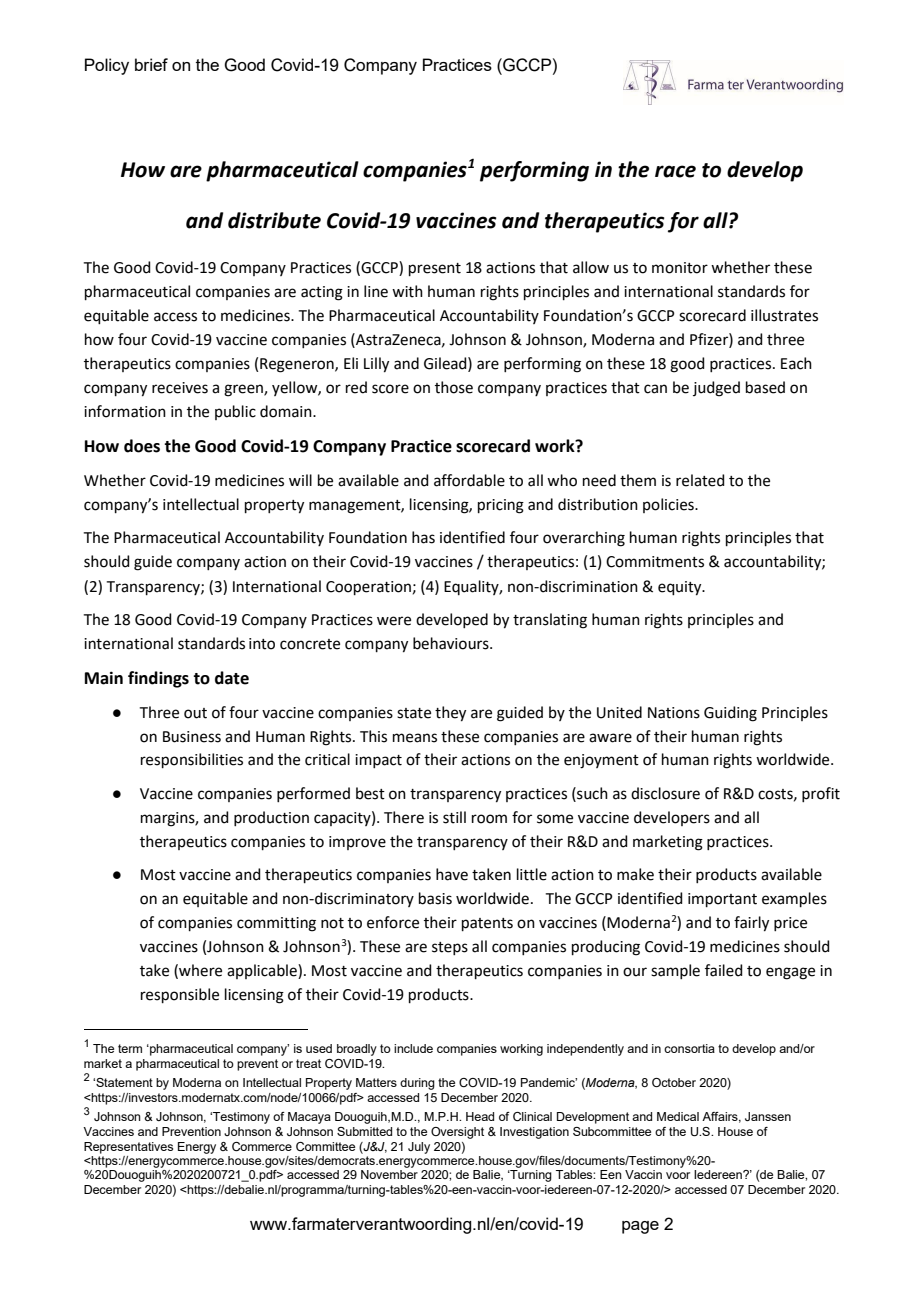  I want to click on race, so click(675, 171).
